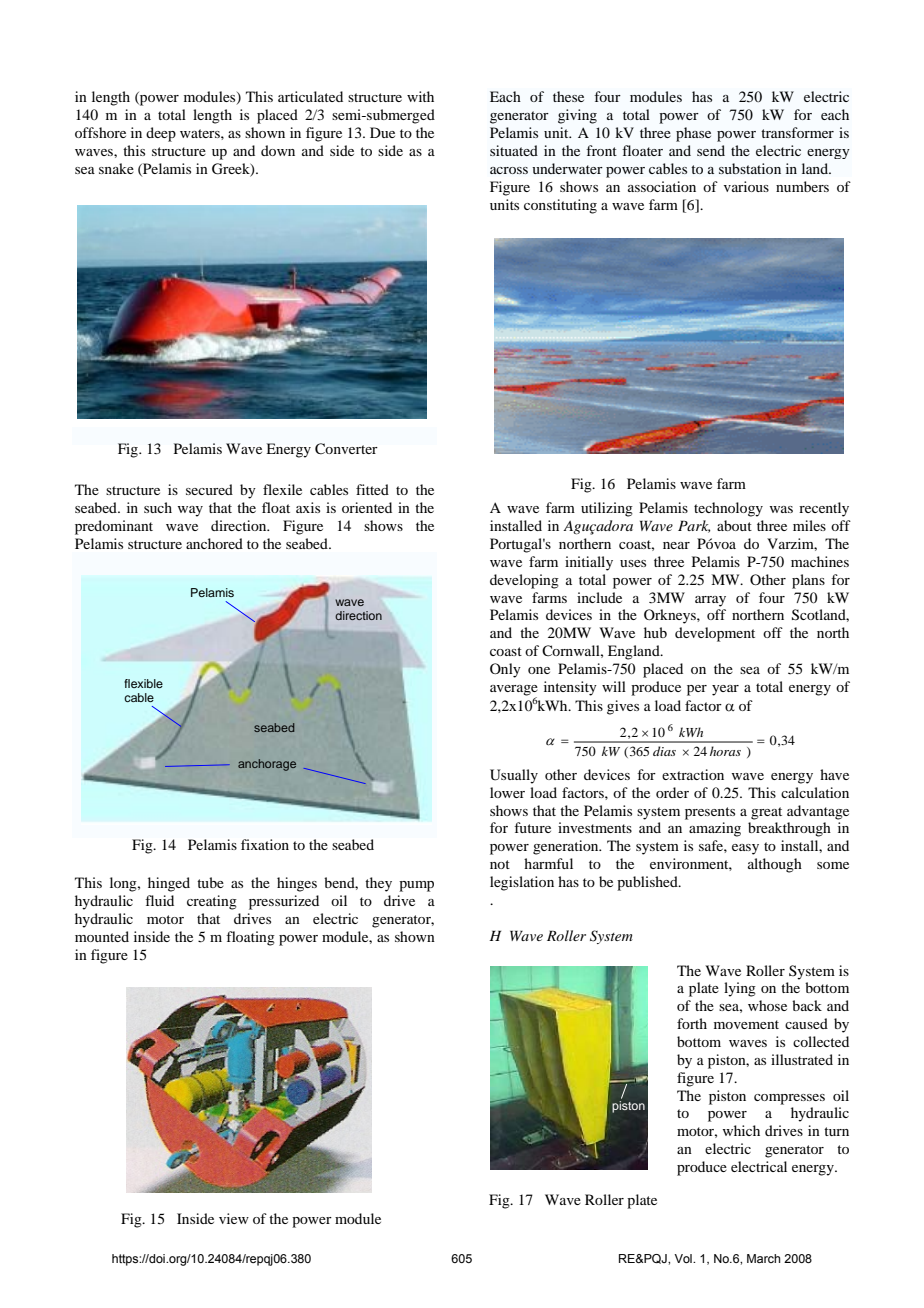 This screenshot has width=924, height=1308. What do you see at coordinates (234, 1218) in the screenshot?
I see `view` at bounding box center [234, 1218].
